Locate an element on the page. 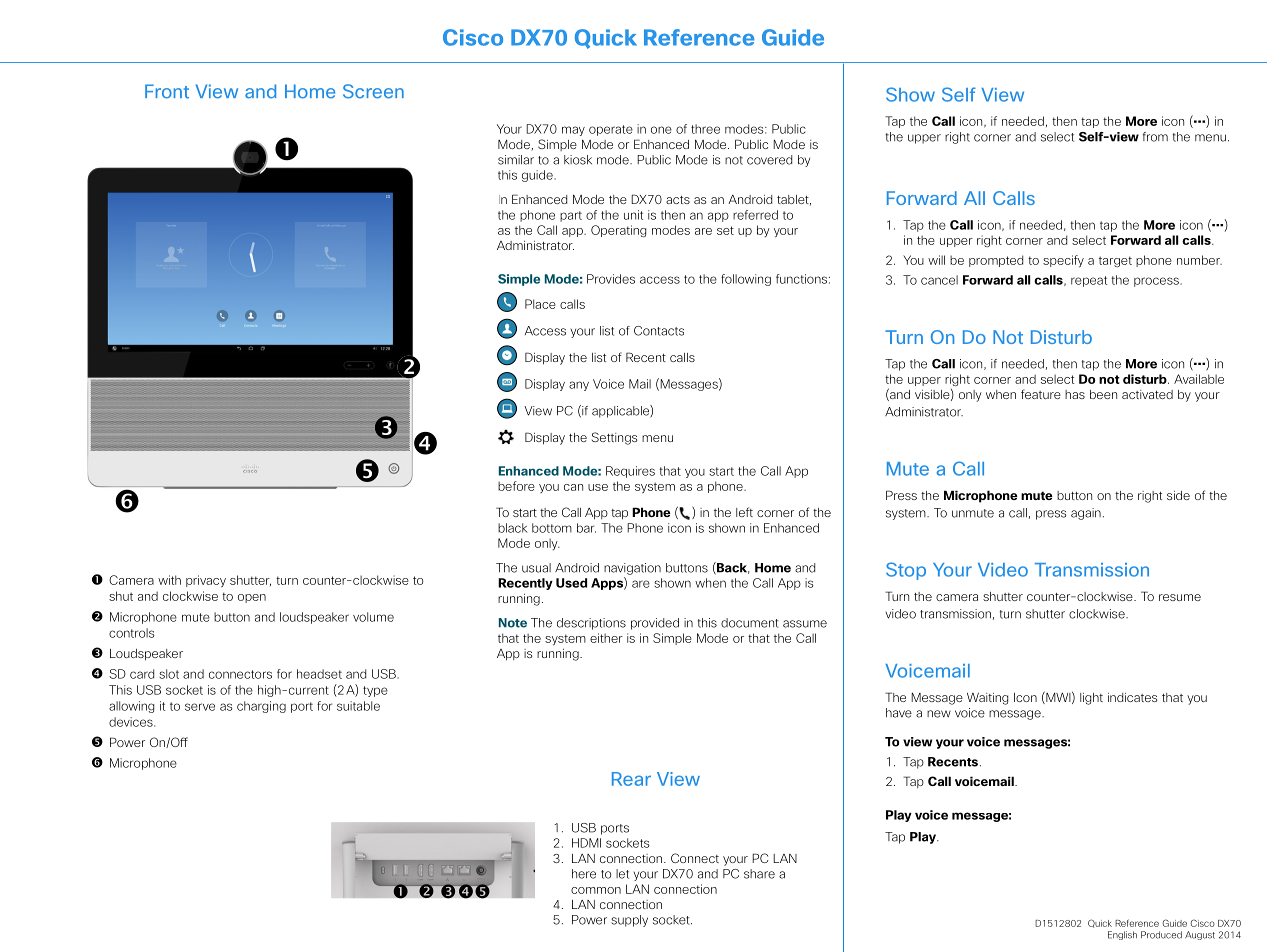 The width and height of the document is (1267, 952). privacy is located at coordinates (206, 581).
